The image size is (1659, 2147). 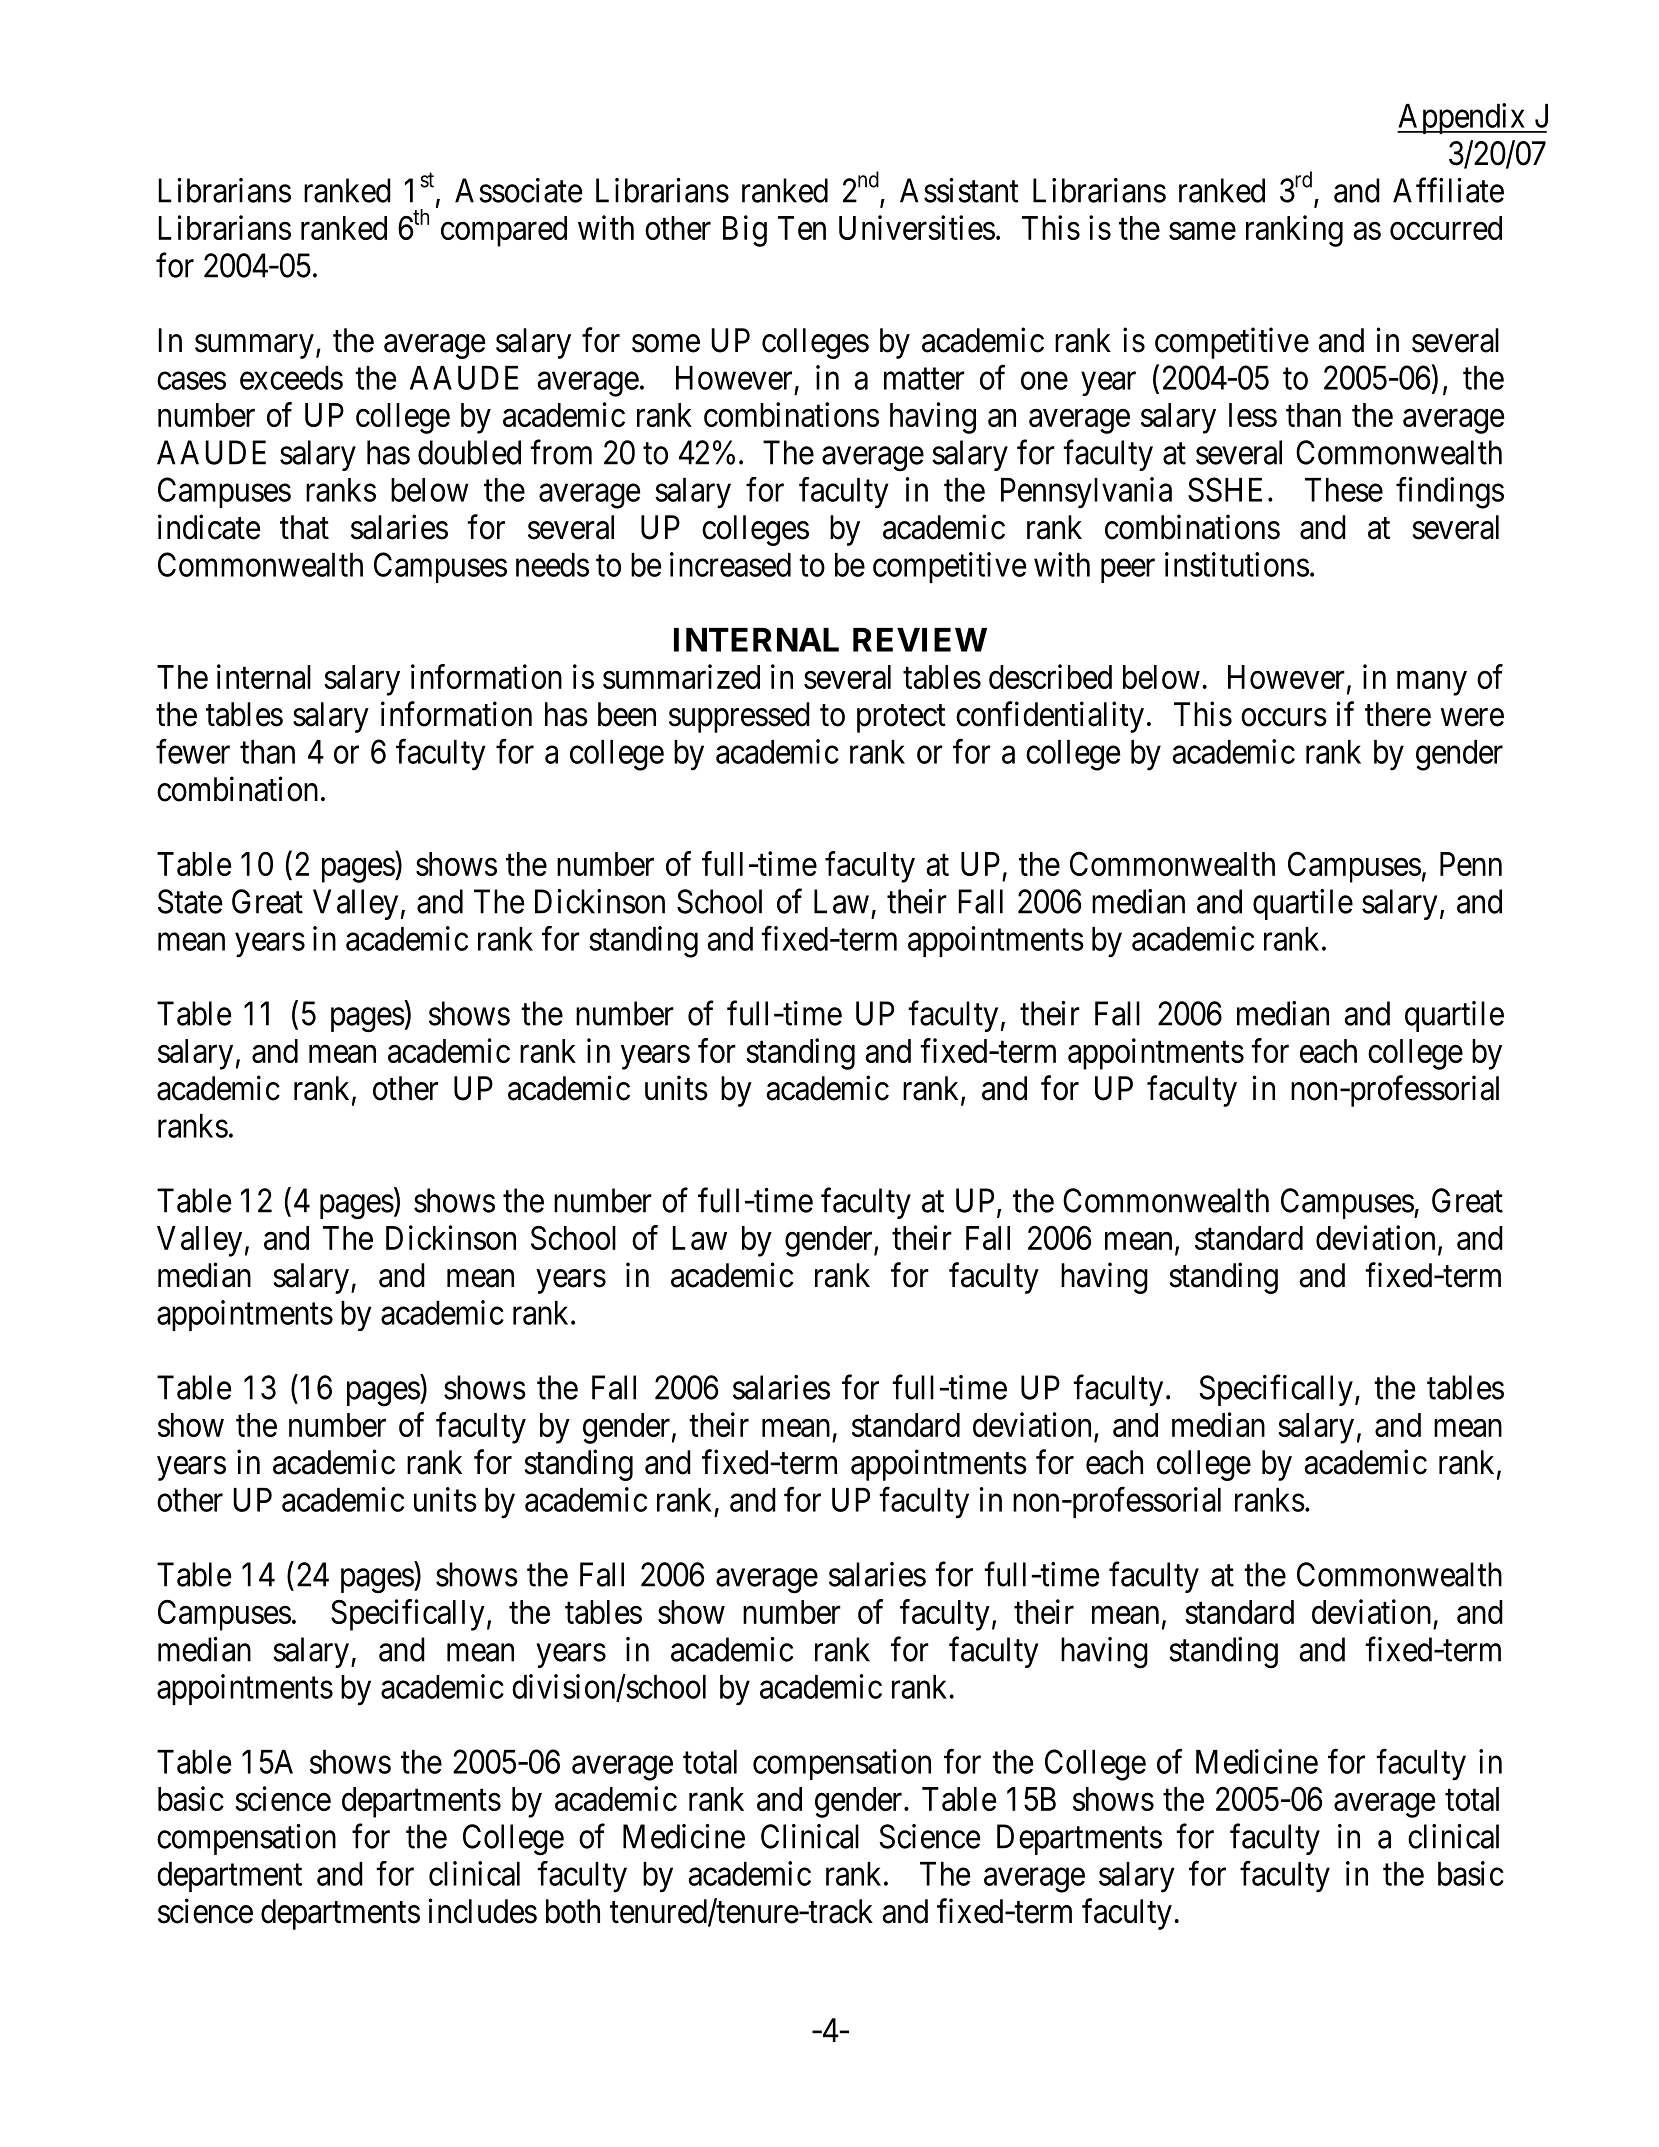 What do you see at coordinates (518, 190) in the screenshot?
I see `Associate` at bounding box center [518, 190].
